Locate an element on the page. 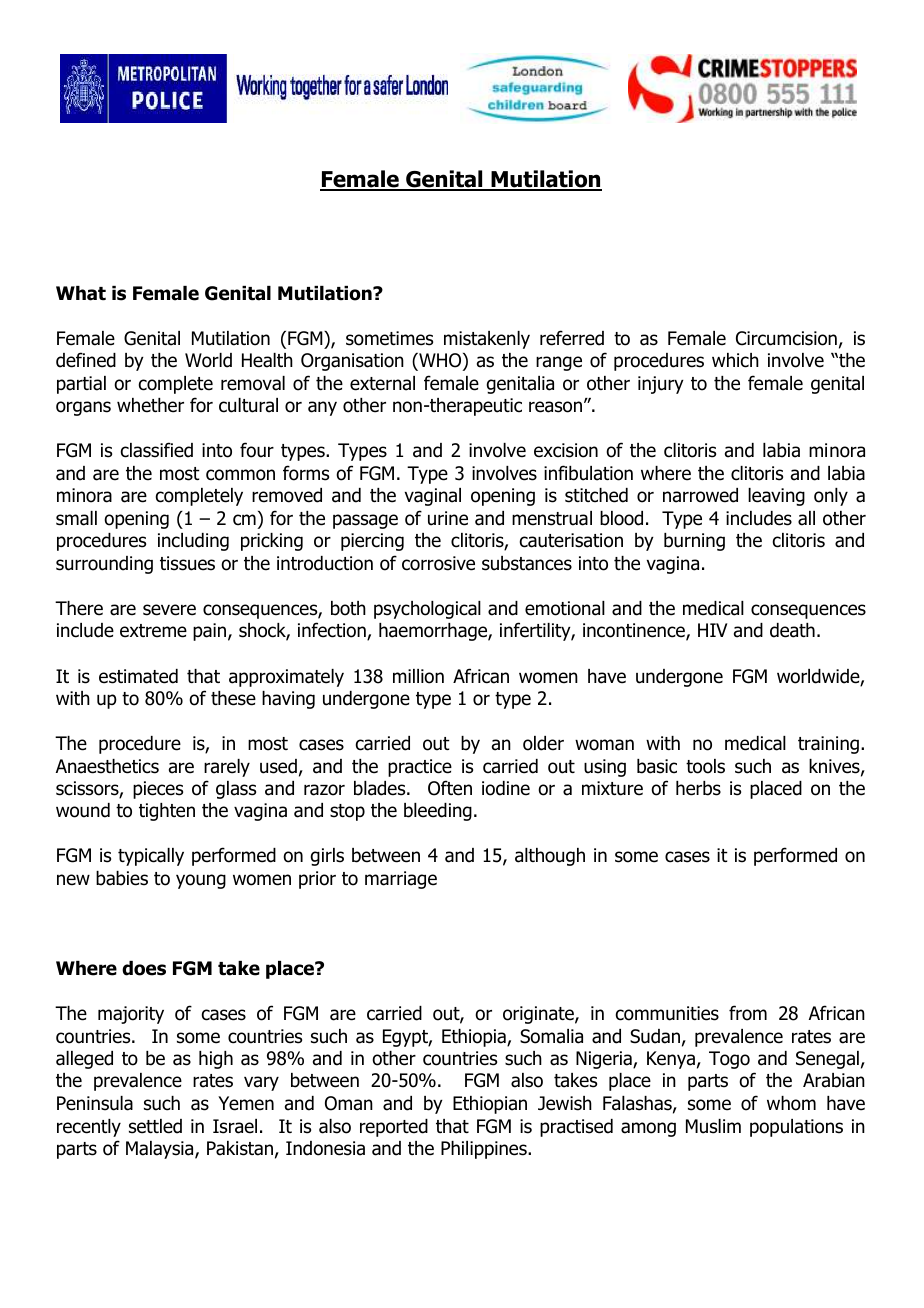  Philippines is located at coordinates (485, 1150).
